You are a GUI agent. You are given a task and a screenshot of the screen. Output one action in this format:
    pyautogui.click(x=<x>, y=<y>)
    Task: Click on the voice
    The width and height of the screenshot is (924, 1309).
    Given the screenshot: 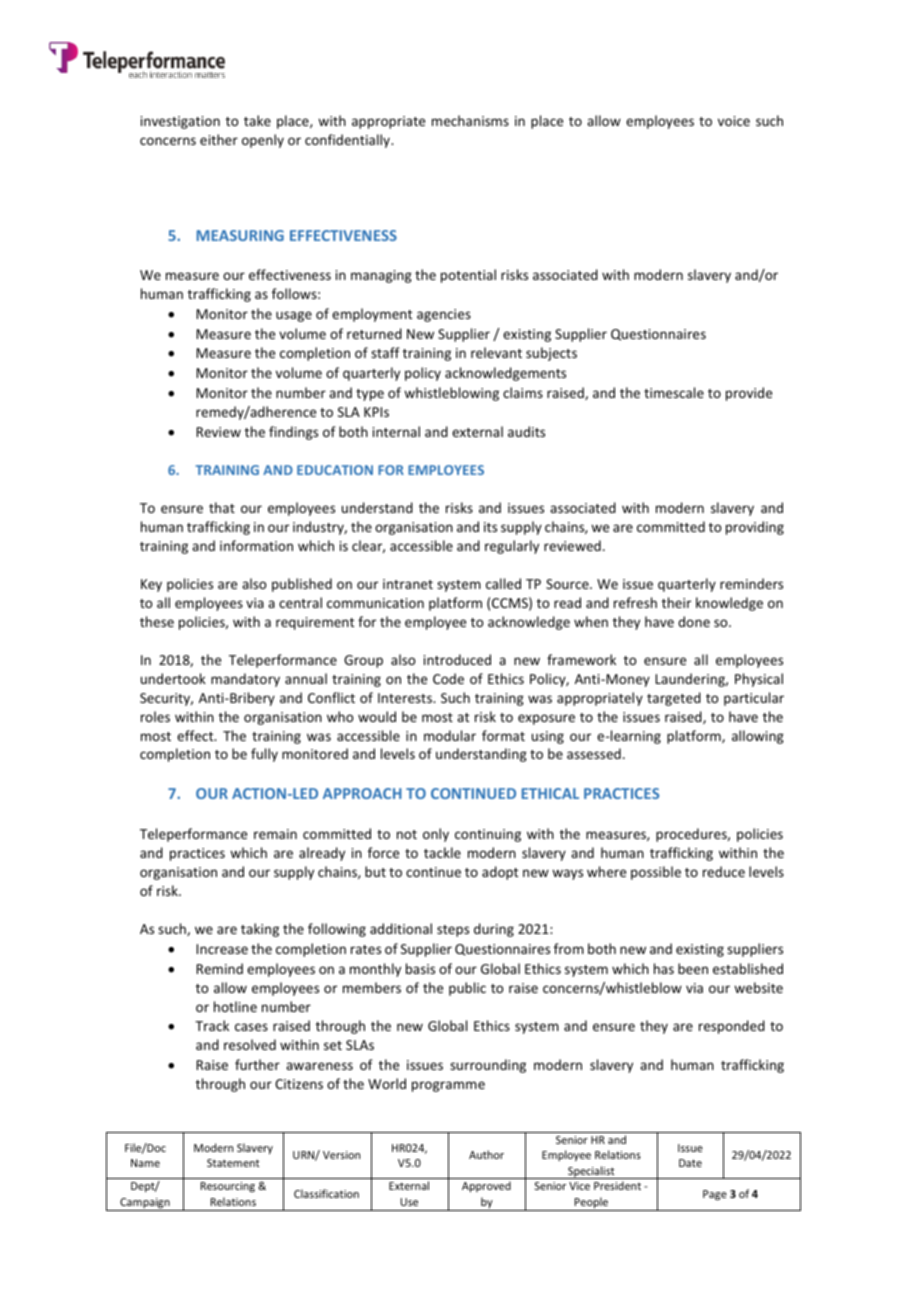 What is the action you would take?
    pyautogui.click(x=734, y=121)
